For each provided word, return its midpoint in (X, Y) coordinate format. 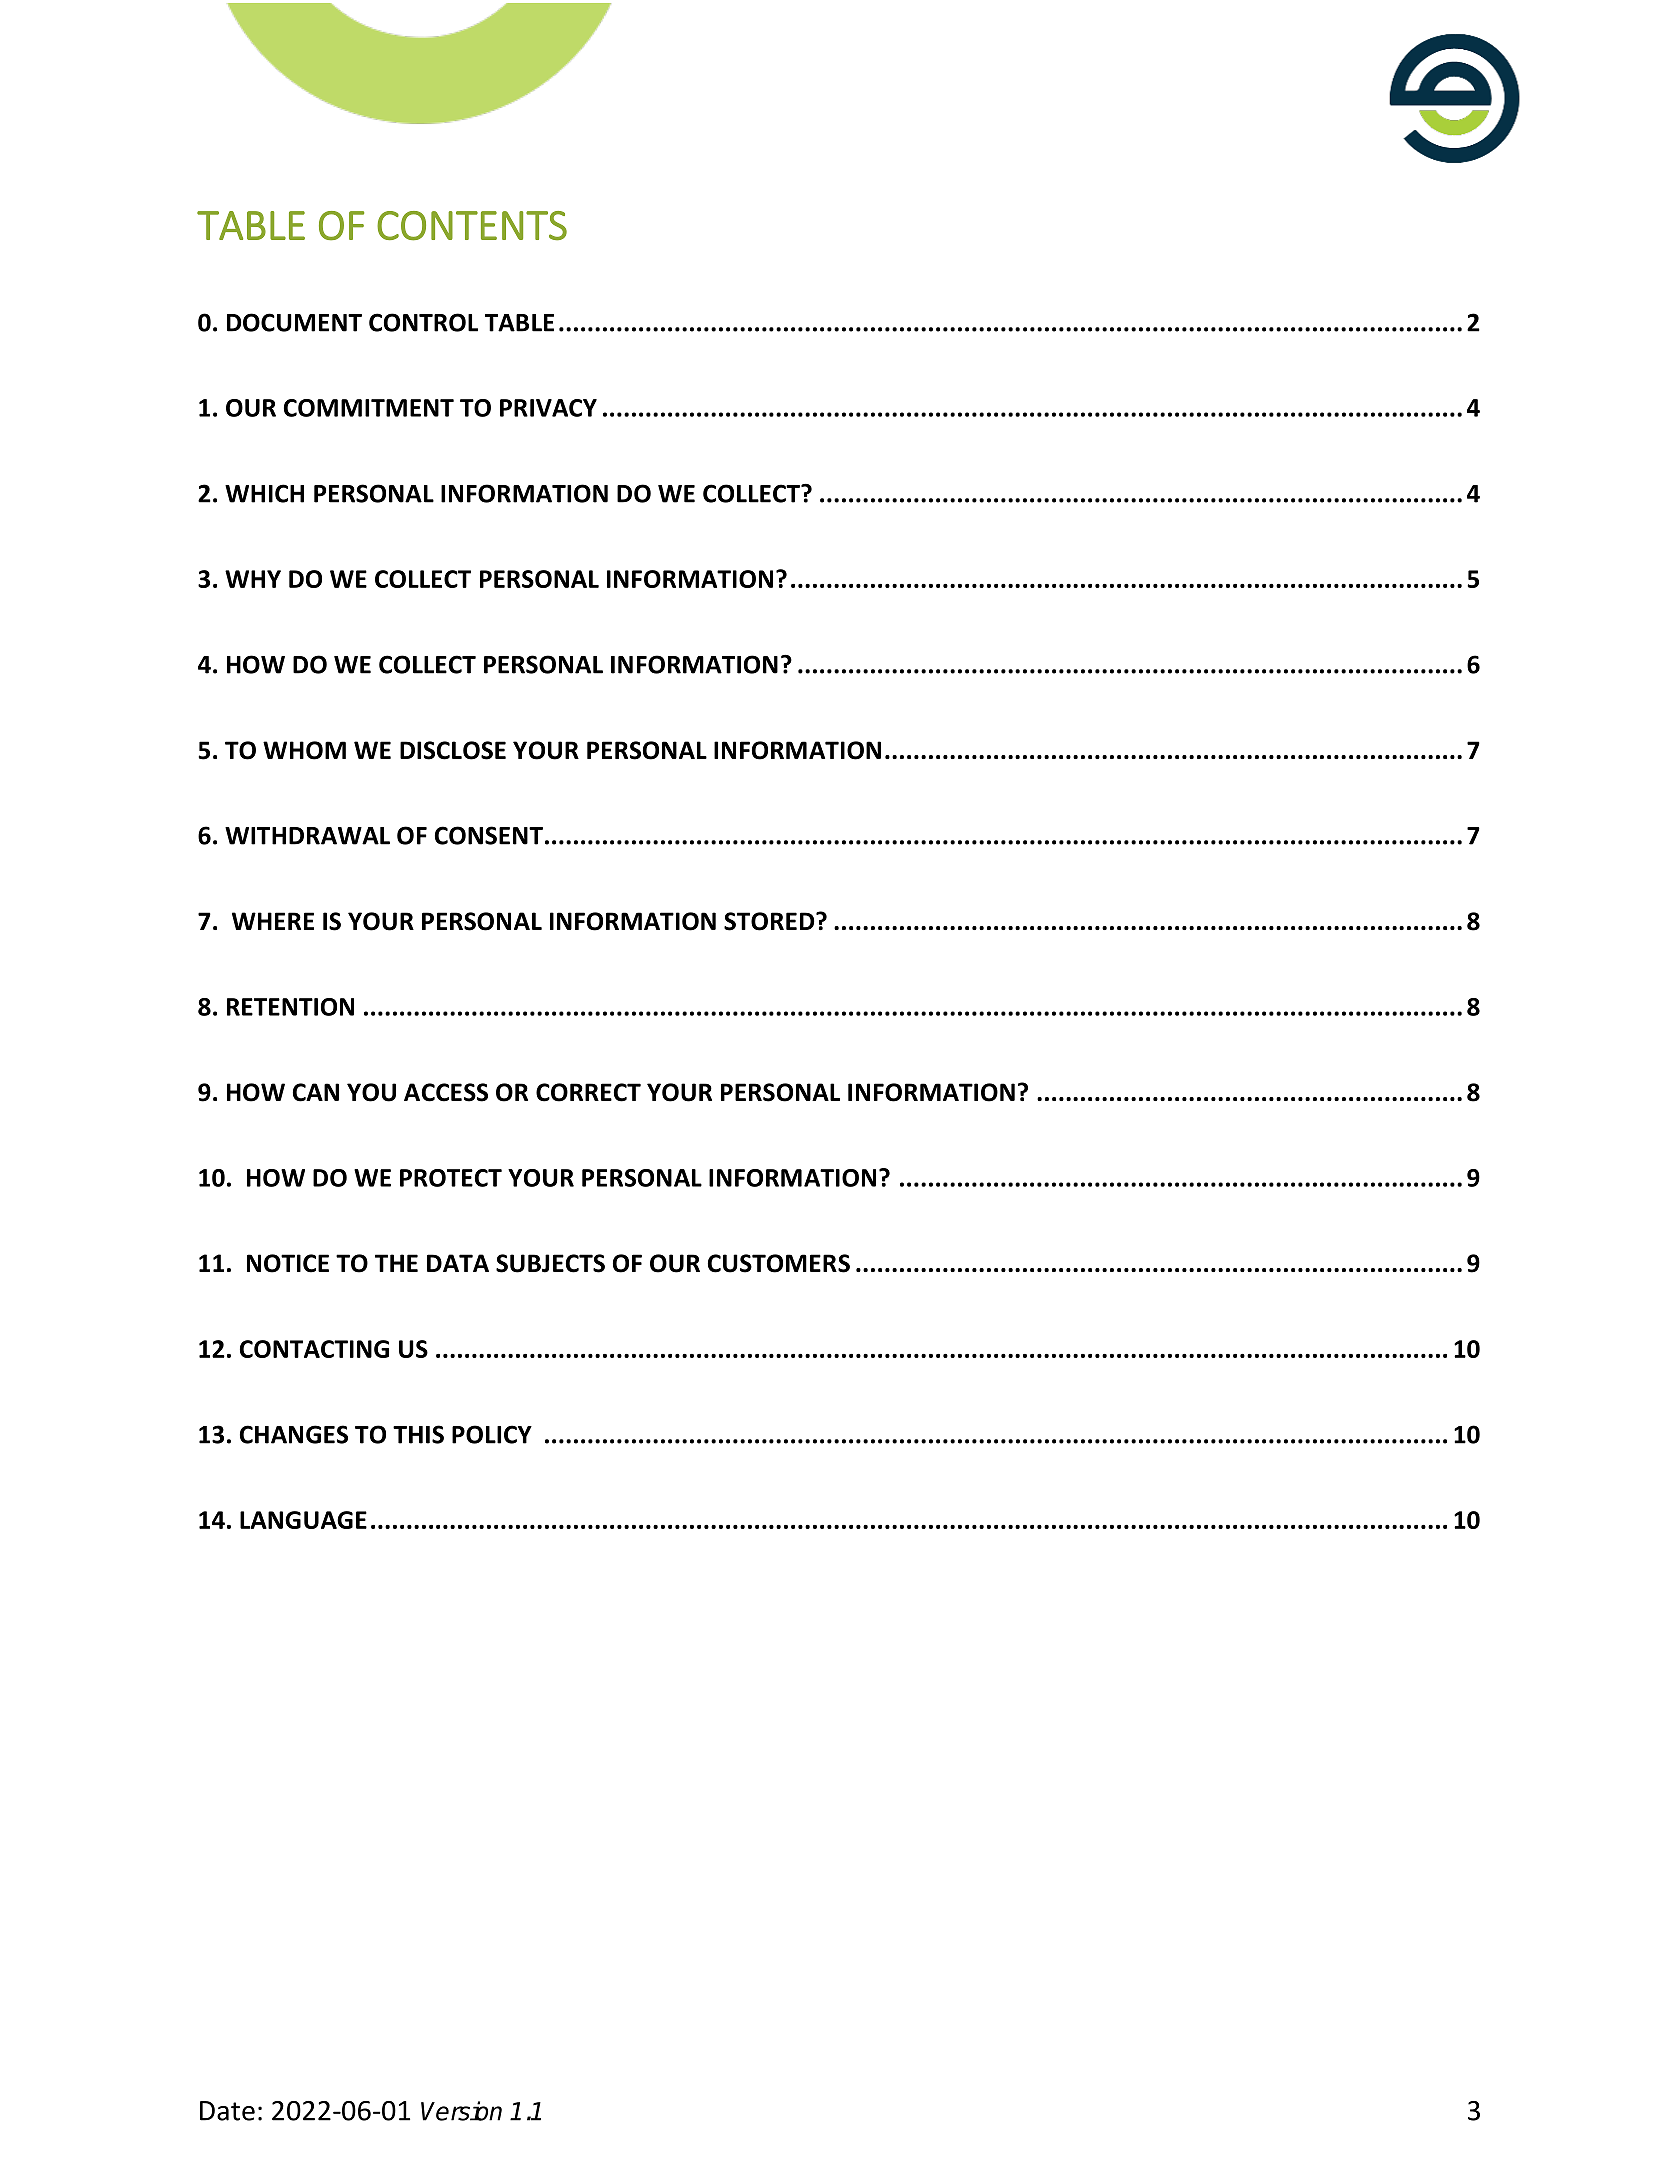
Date (227, 2111)
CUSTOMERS (779, 1263)
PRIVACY (548, 408)
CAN (316, 1092)
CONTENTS (472, 226)
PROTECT (451, 1178)
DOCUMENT (294, 322)
